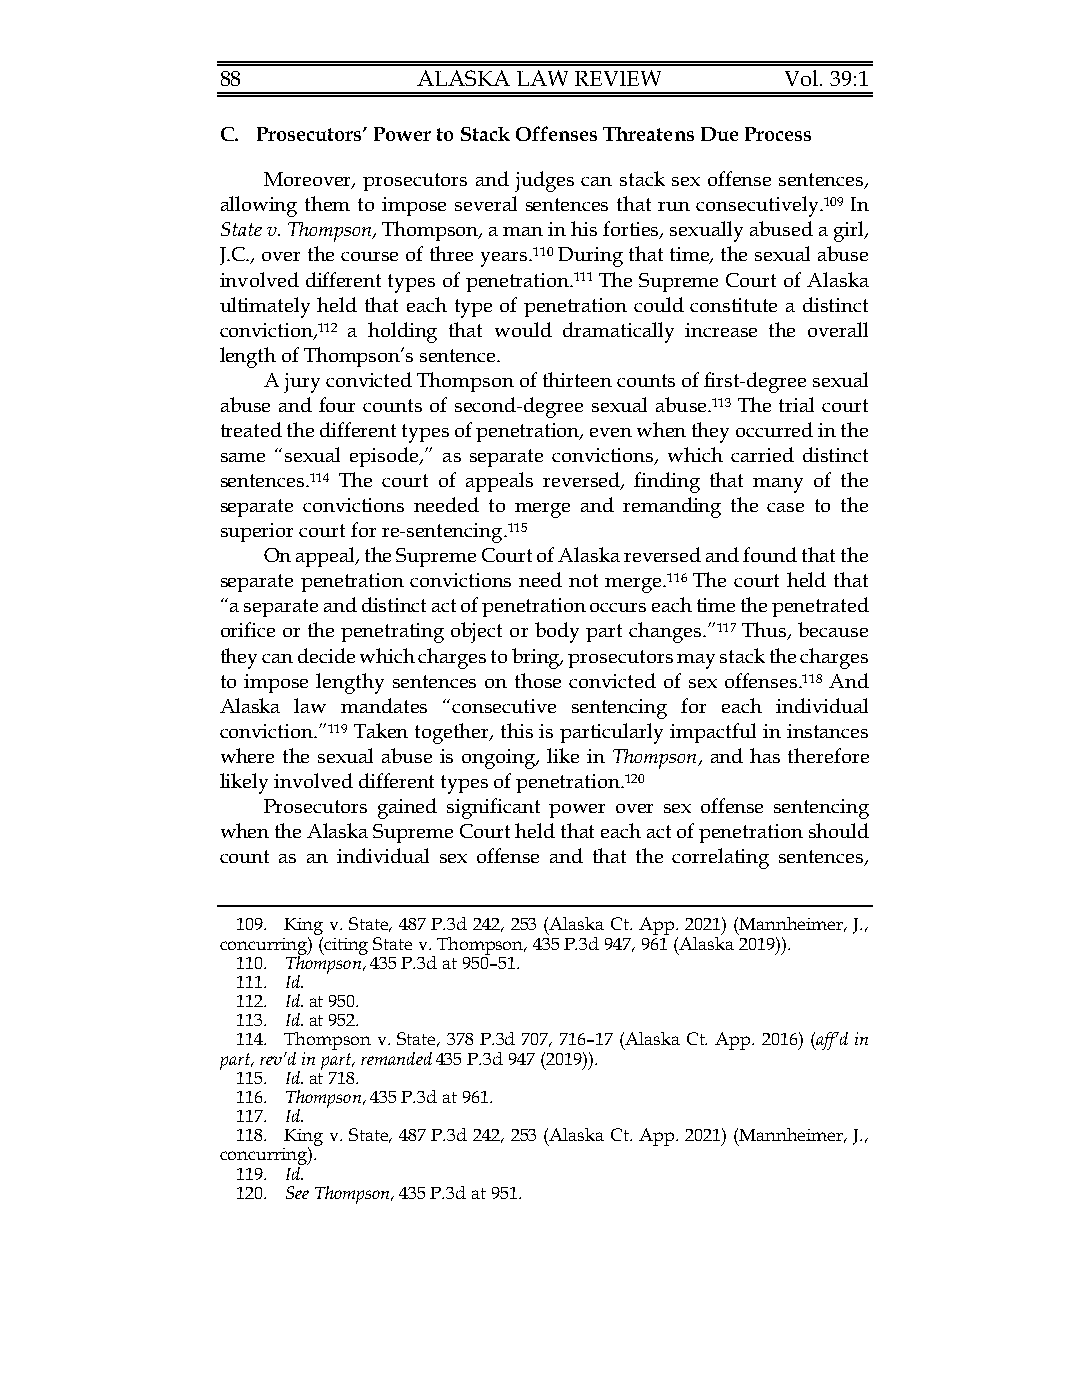 This page has height=1380, width=1089. Describe the element at coordinates (720, 858) in the page. I see `correlating` at that location.
